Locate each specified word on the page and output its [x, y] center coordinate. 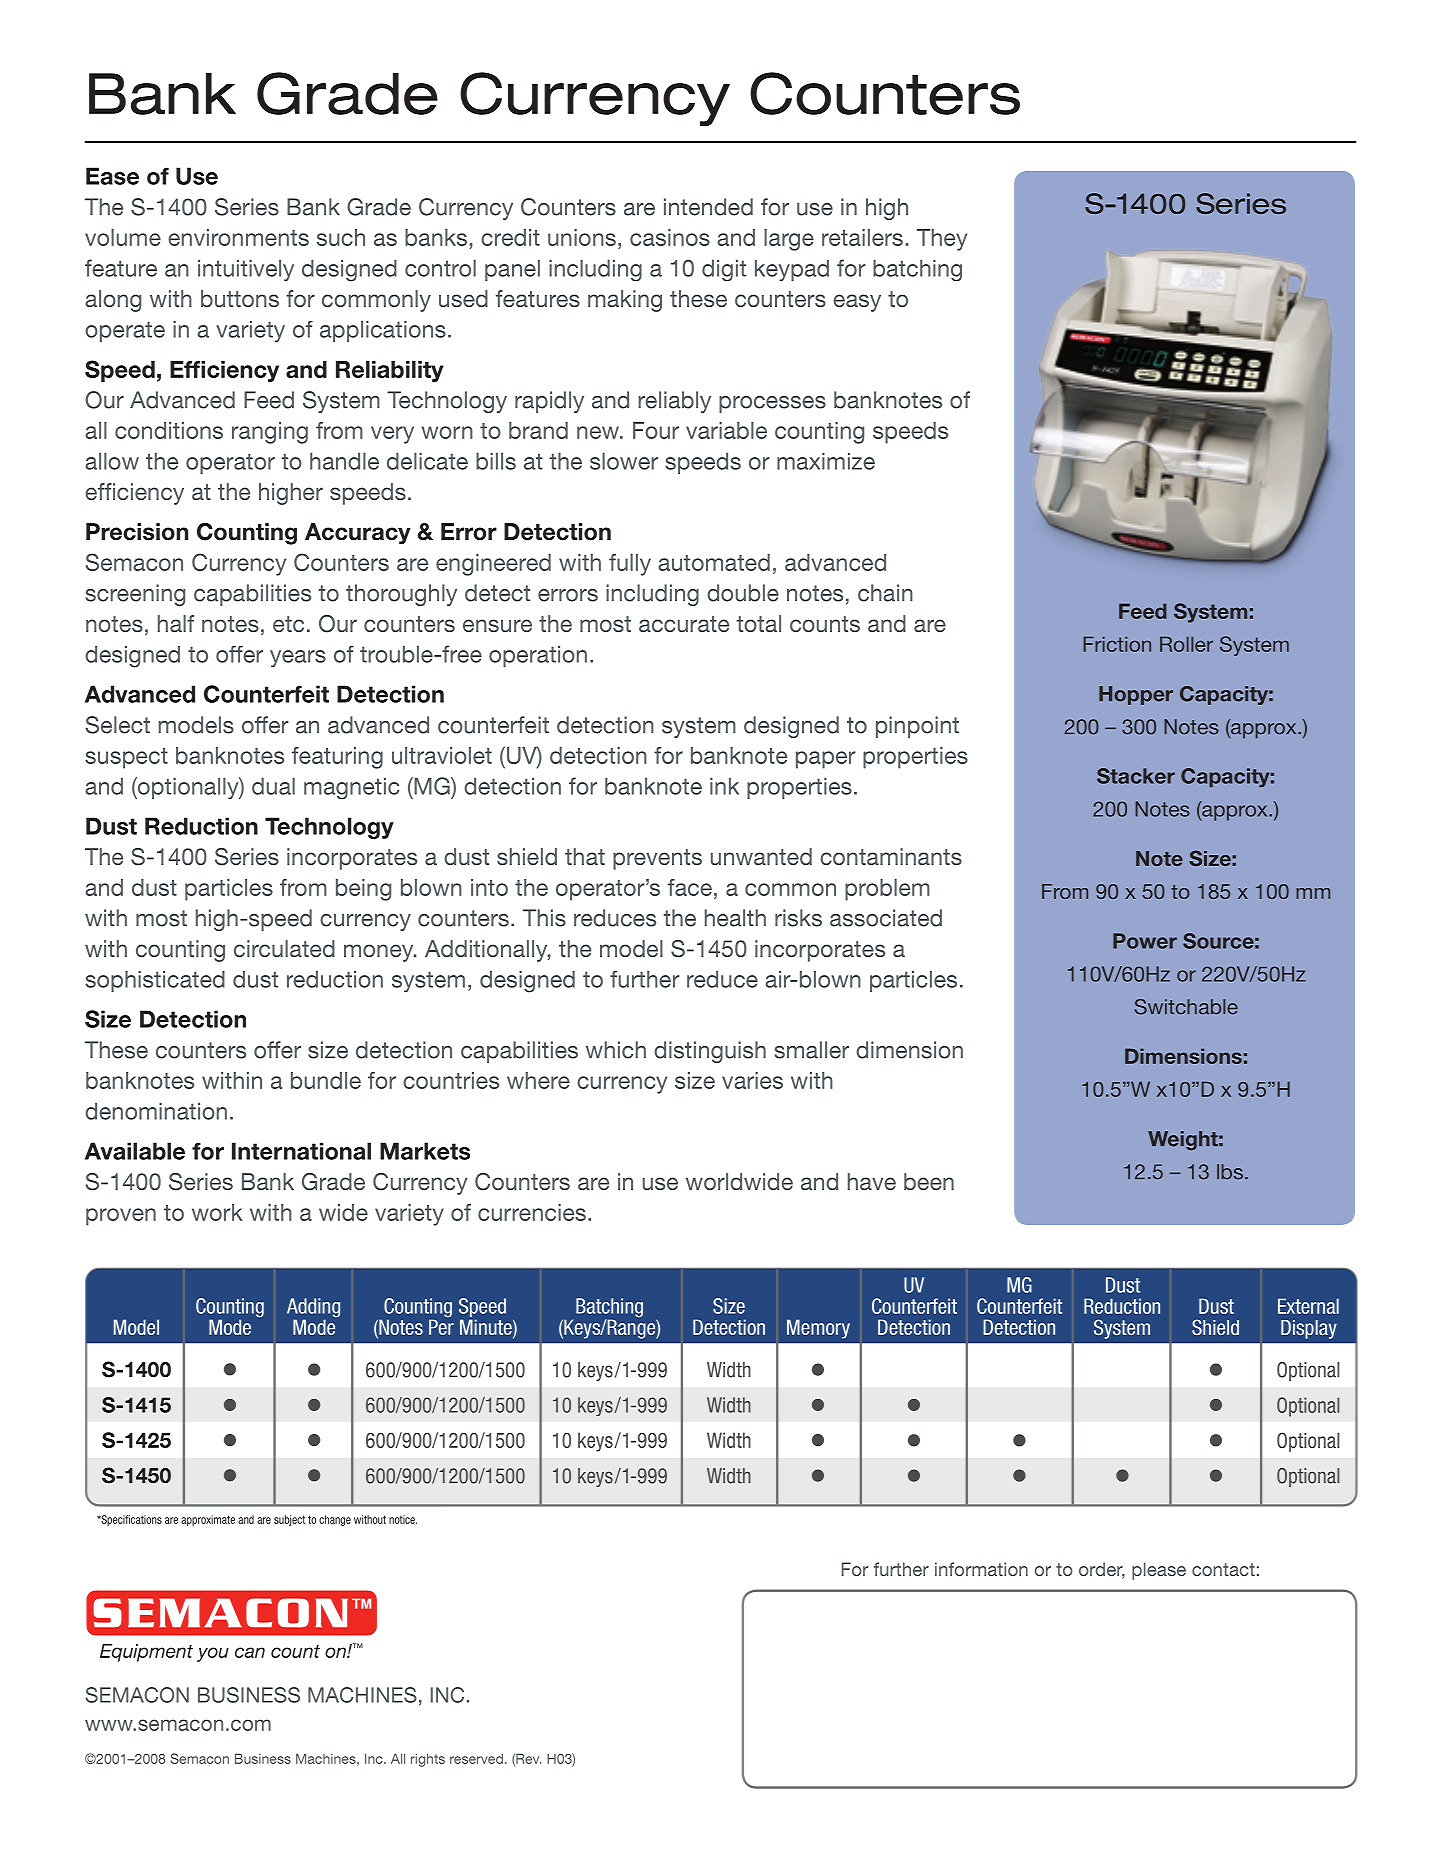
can [250, 1652]
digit [724, 270]
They [942, 240]
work [217, 1212]
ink [724, 786]
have [872, 1181]
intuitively [246, 270]
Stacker [1136, 776]
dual [273, 786]
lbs [1230, 1172]
